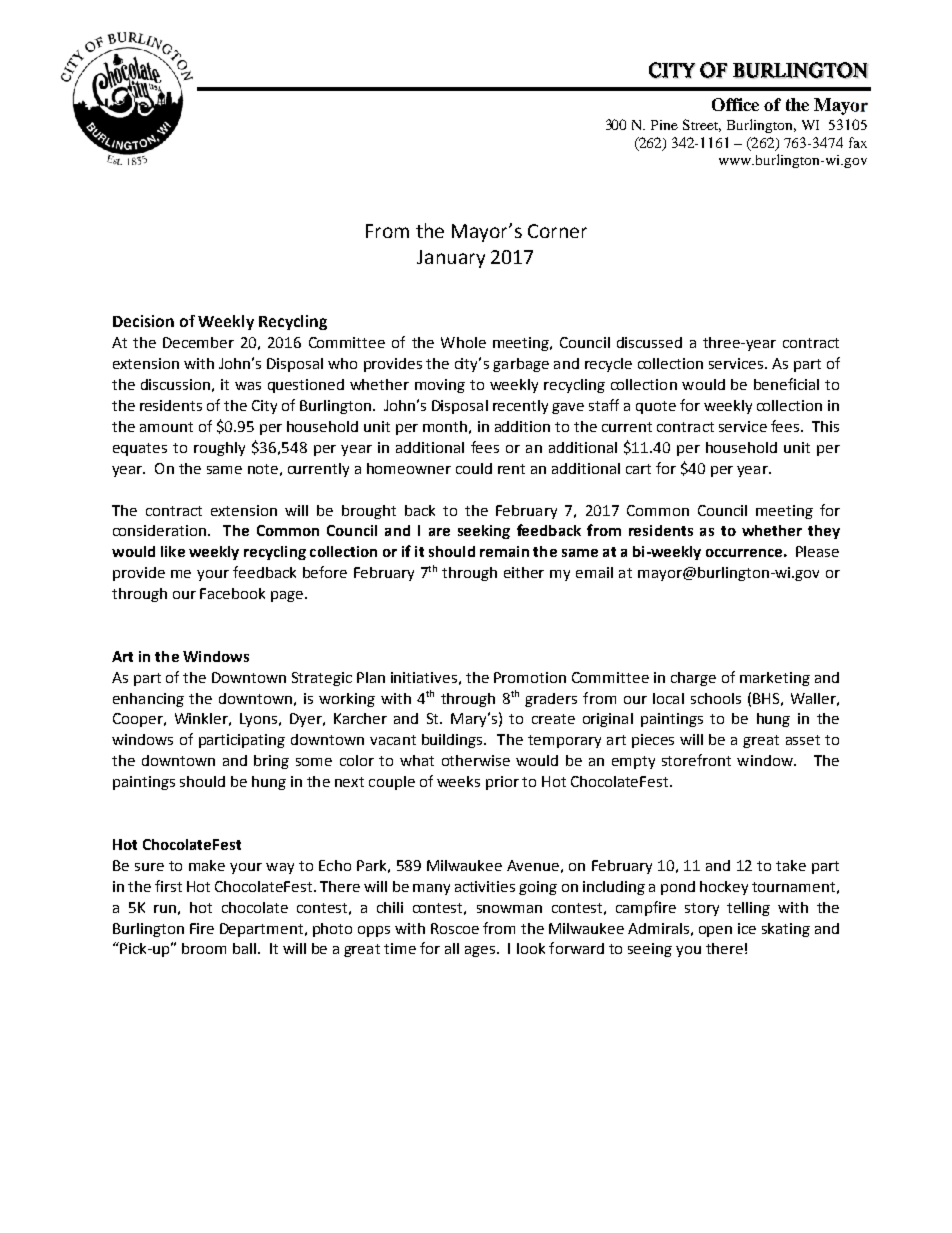 This screenshot has width=952, height=1233. Describe the element at coordinates (484, 532) in the screenshot. I see `seeking` at that location.
